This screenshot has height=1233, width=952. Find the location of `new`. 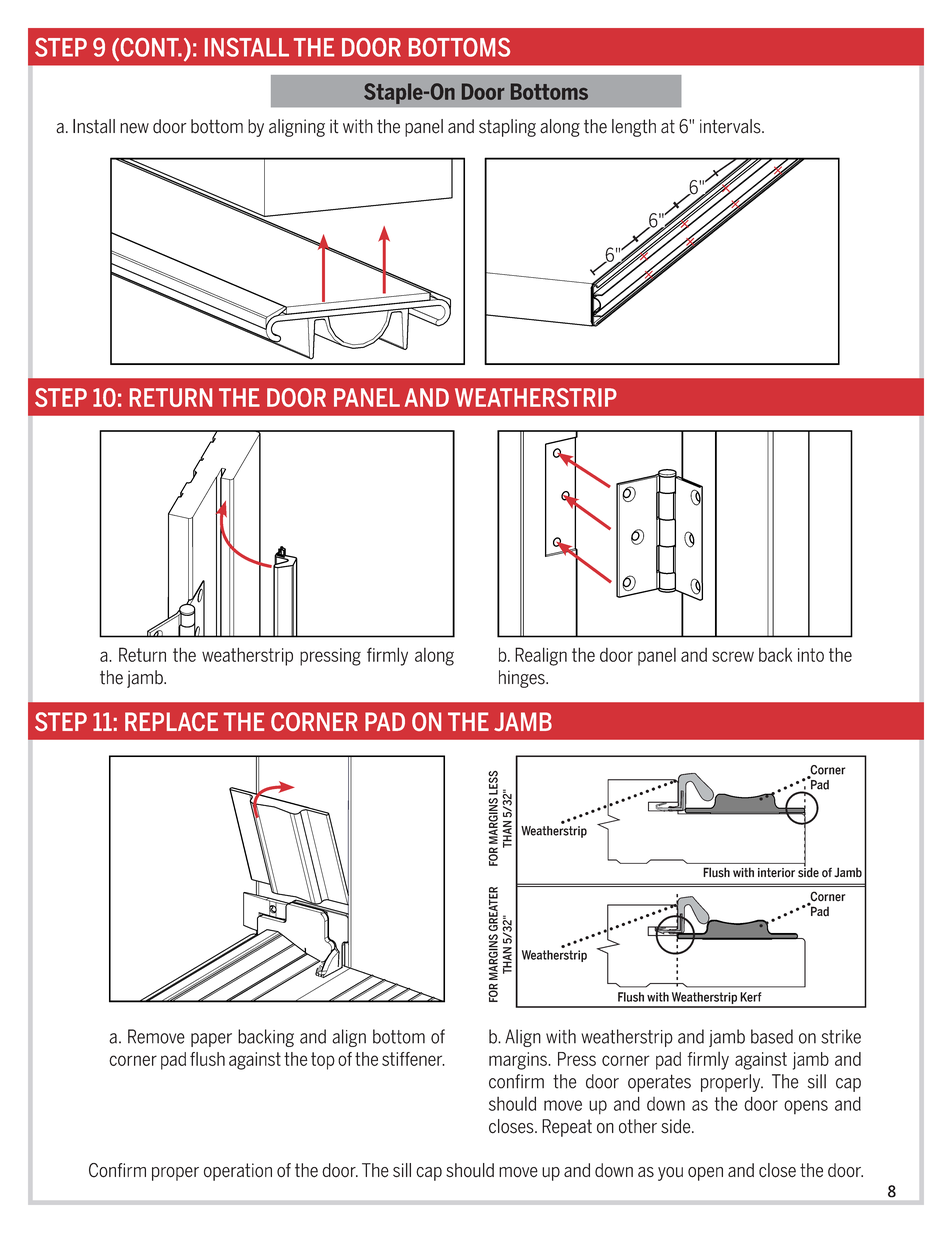

new is located at coordinates (134, 128).
